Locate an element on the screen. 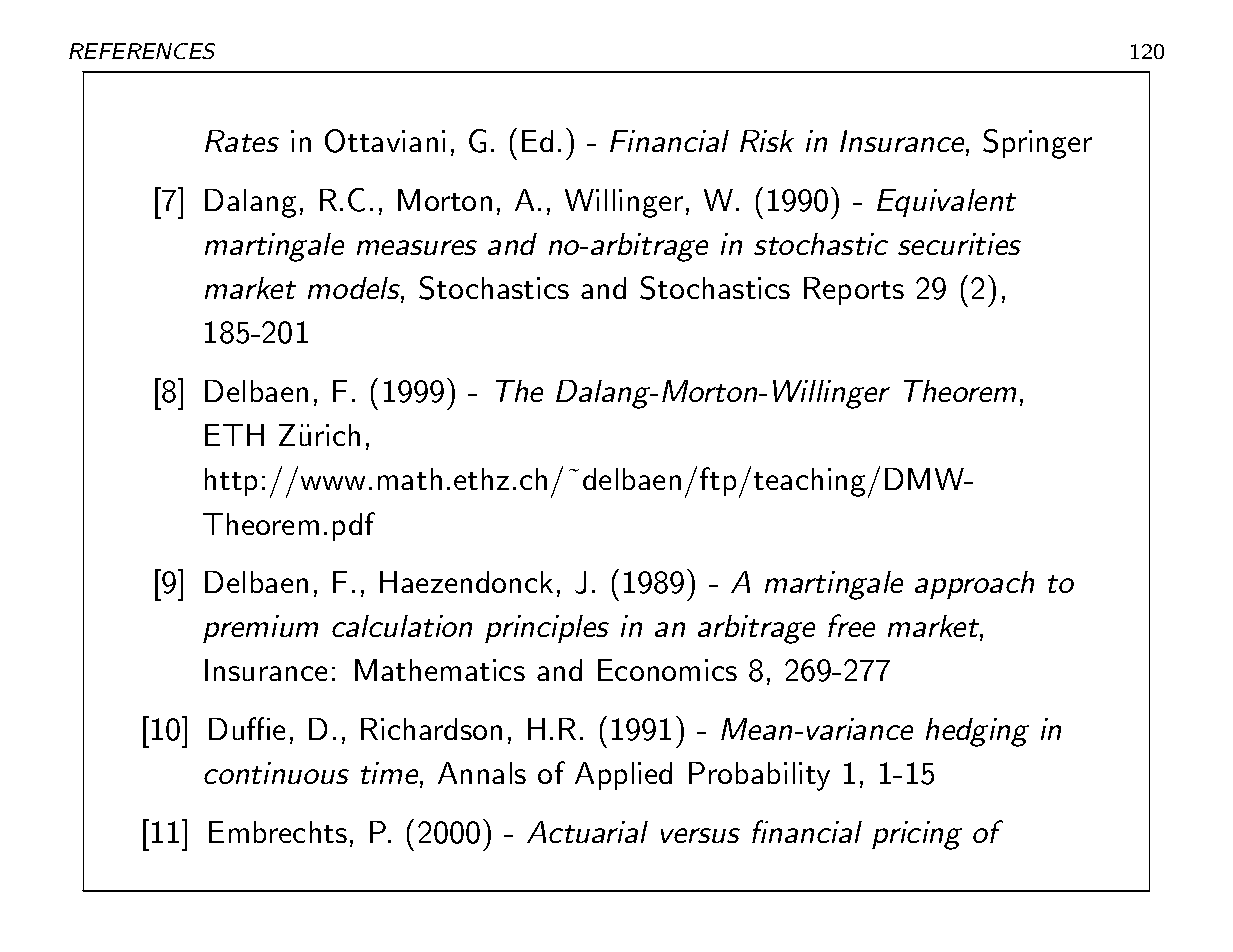  continuous is located at coordinates (276, 773).
